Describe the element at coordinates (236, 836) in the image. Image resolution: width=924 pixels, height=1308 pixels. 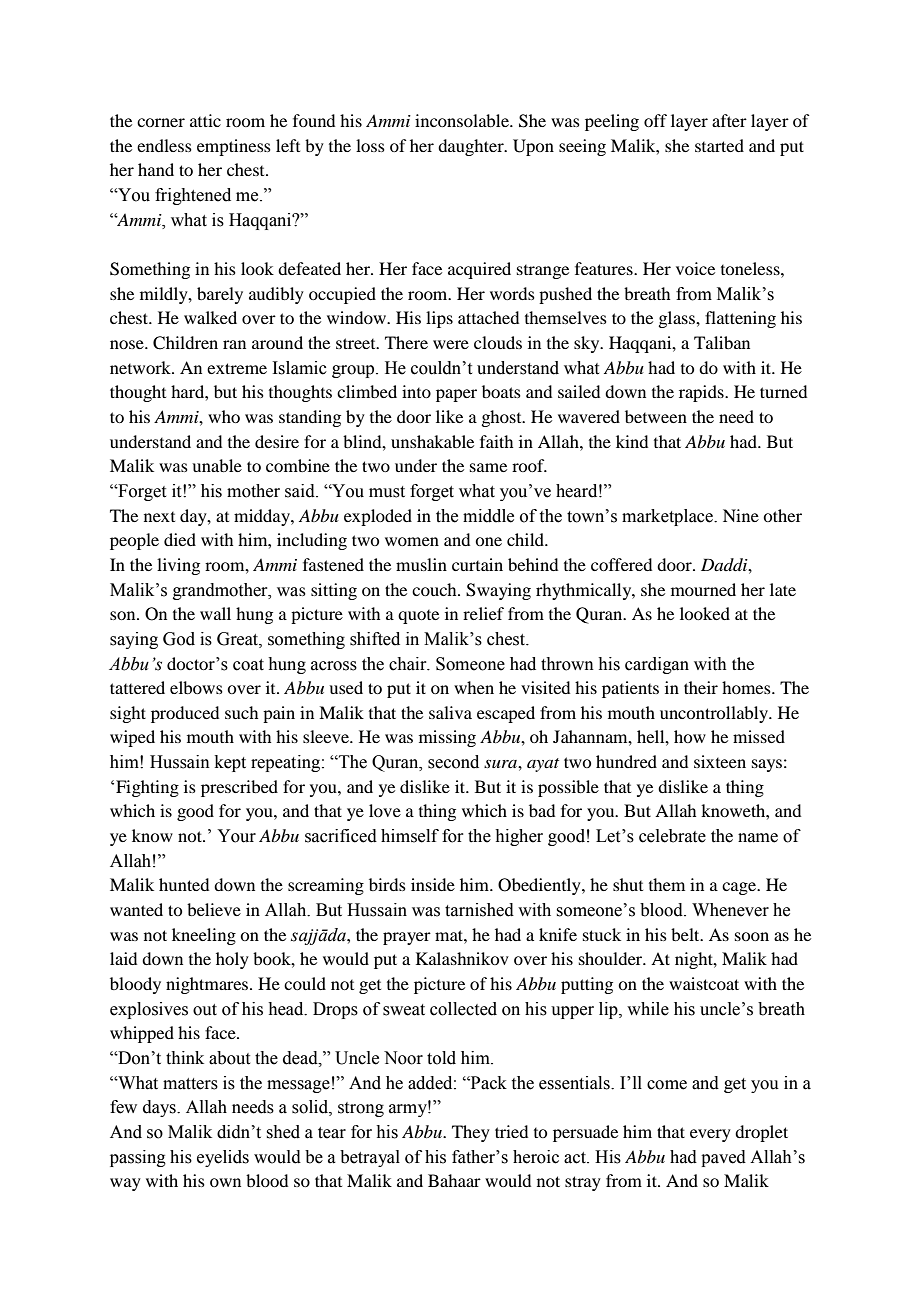
I see `Your` at that location.
